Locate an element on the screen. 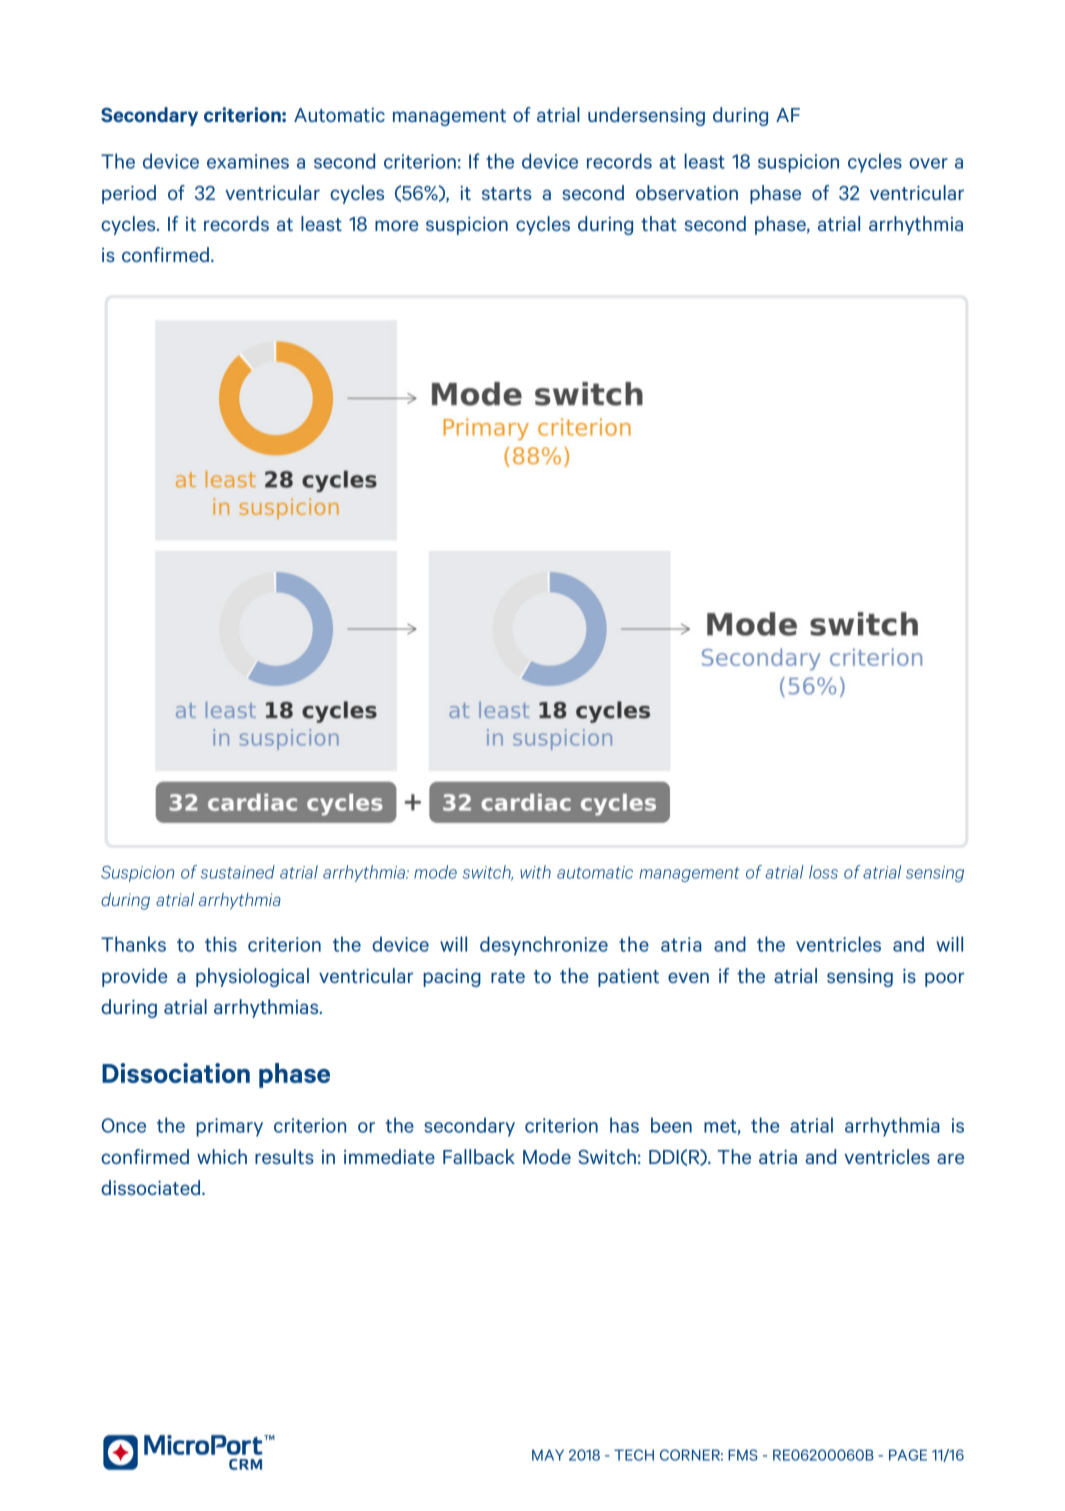 The height and width of the screenshot is (1511, 1065). dissociated is located at coordinates (152, 1187).
